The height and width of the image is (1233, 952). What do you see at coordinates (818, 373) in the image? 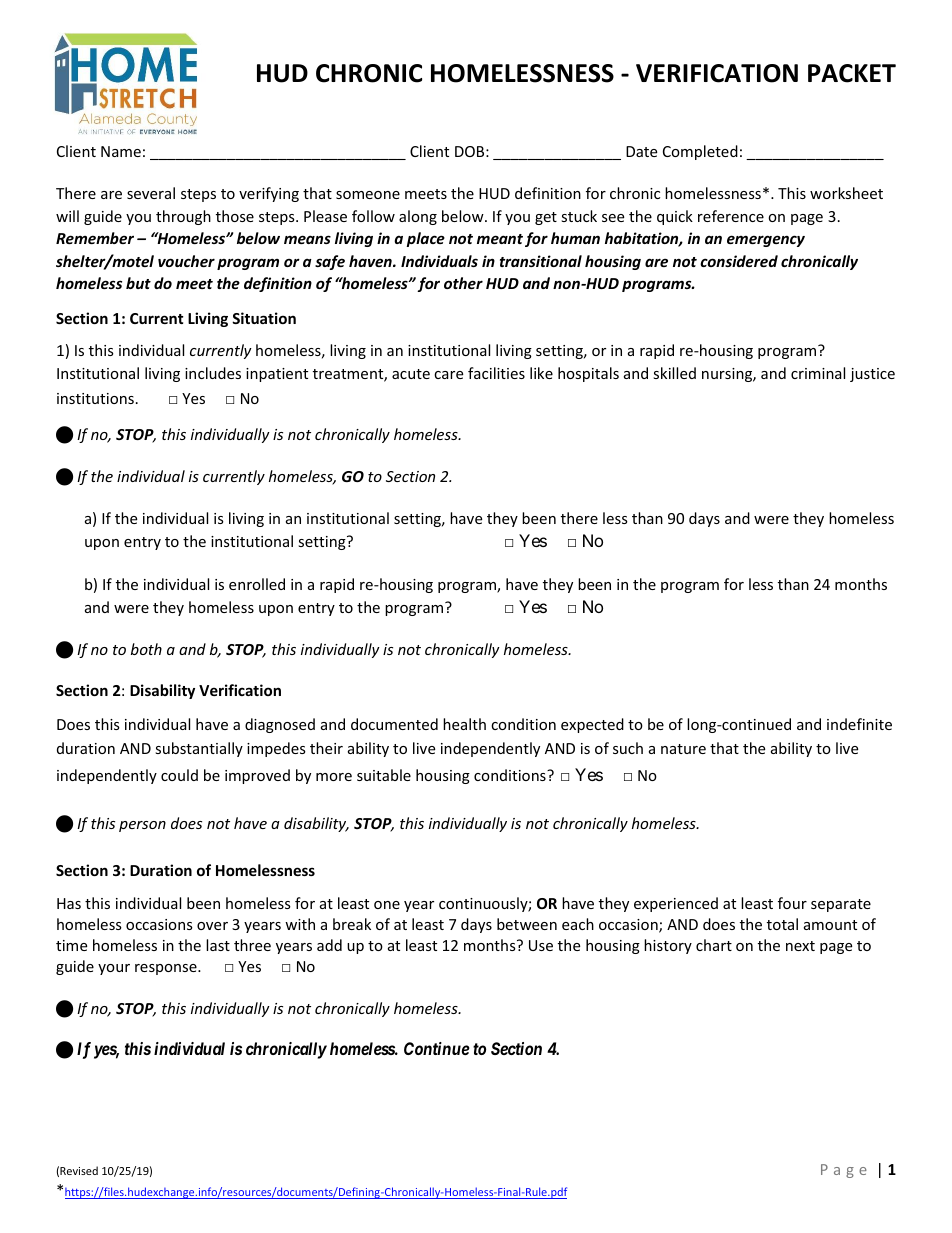
I see `criminal` at bounding box center [818, 373].
